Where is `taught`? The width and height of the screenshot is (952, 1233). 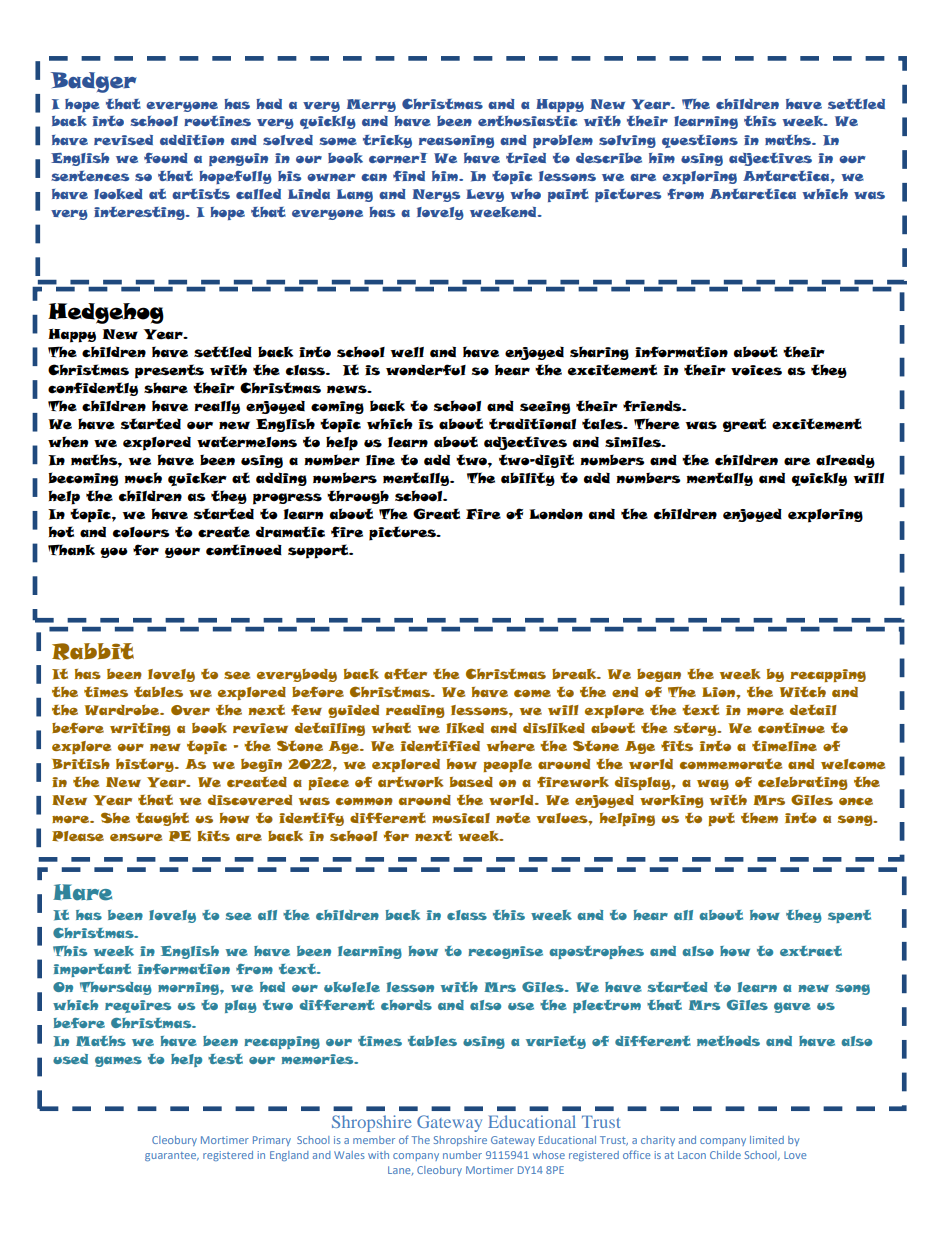 taught is located at coordinates (162, 819).
